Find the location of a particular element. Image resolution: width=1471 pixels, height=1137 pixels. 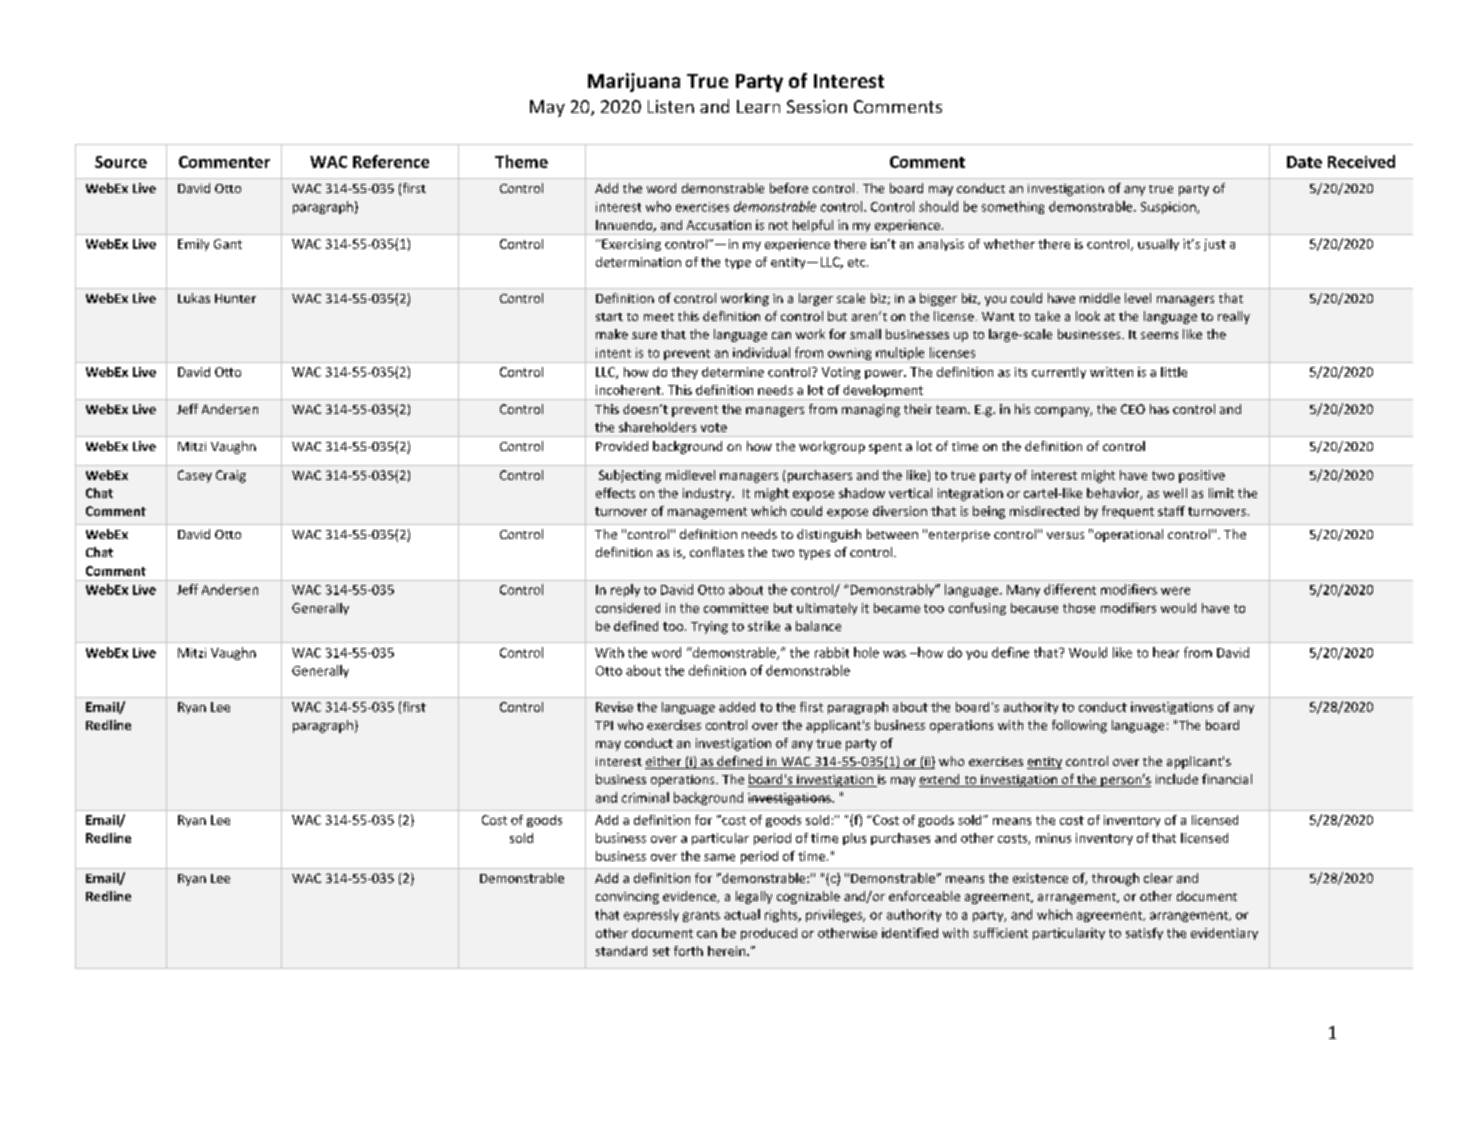

Trying is located at coordinates (709, 627).
